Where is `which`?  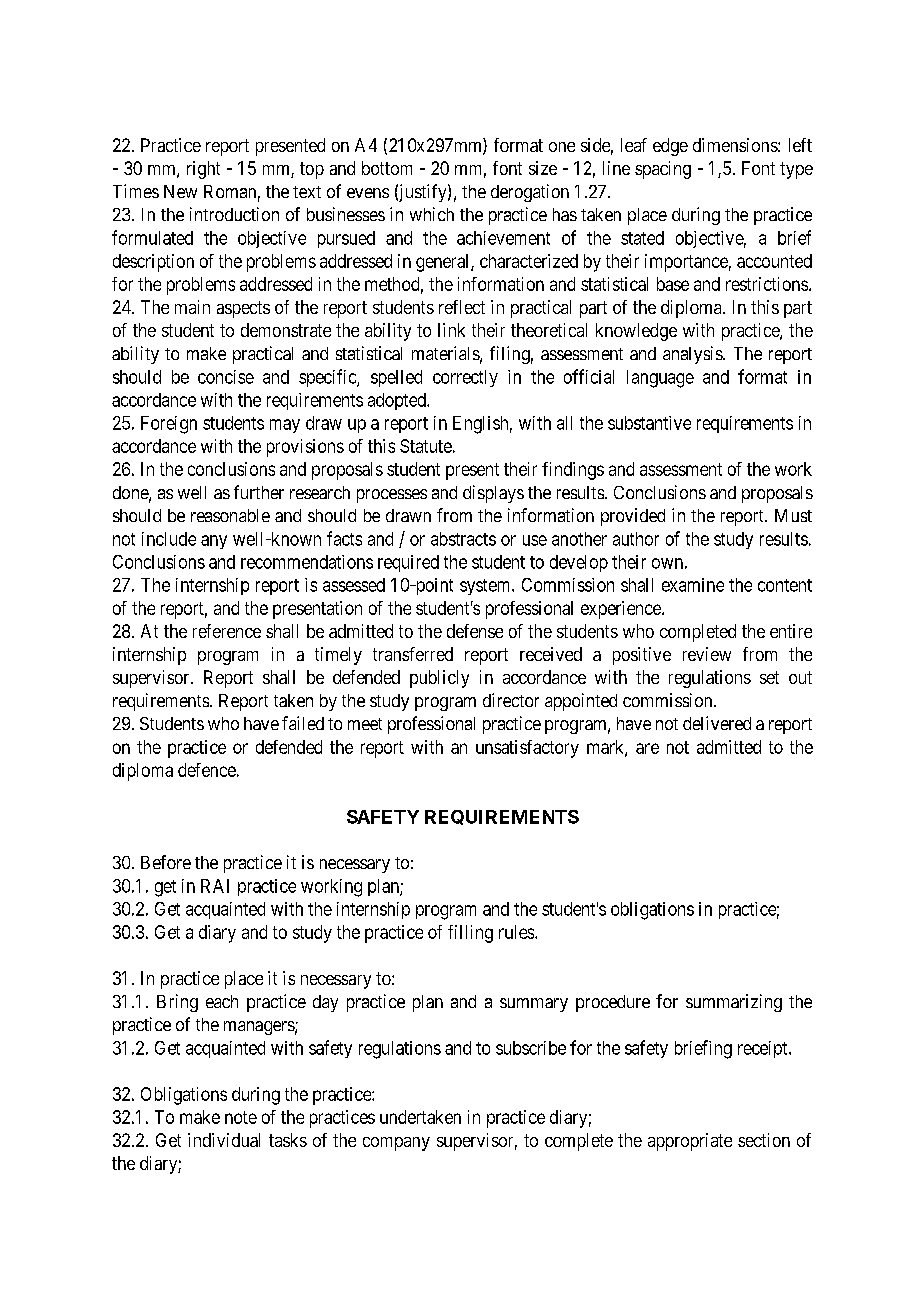
which is located at coordinates (432, 214).
